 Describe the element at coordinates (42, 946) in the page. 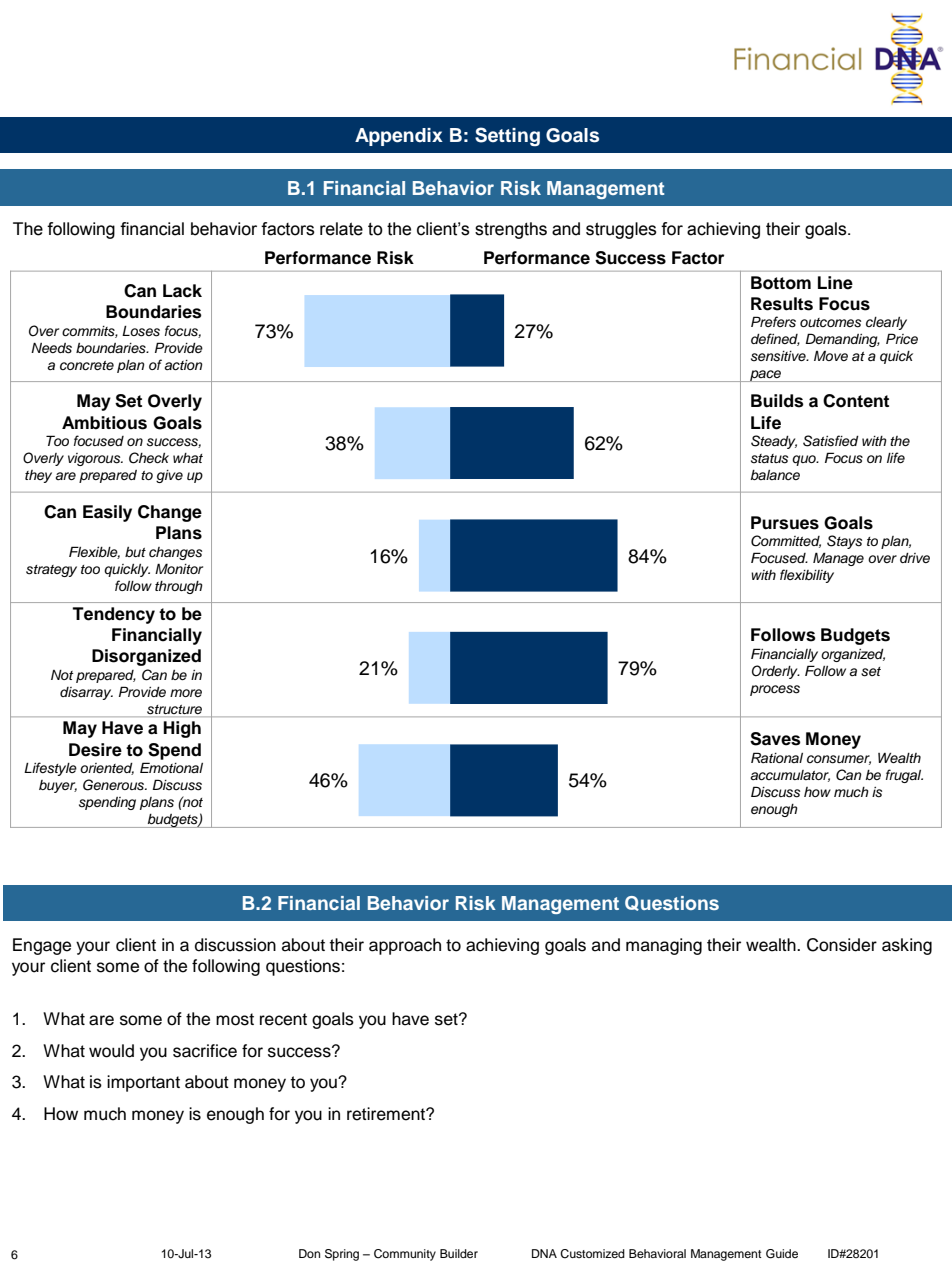

I see `Engage` at that location.
